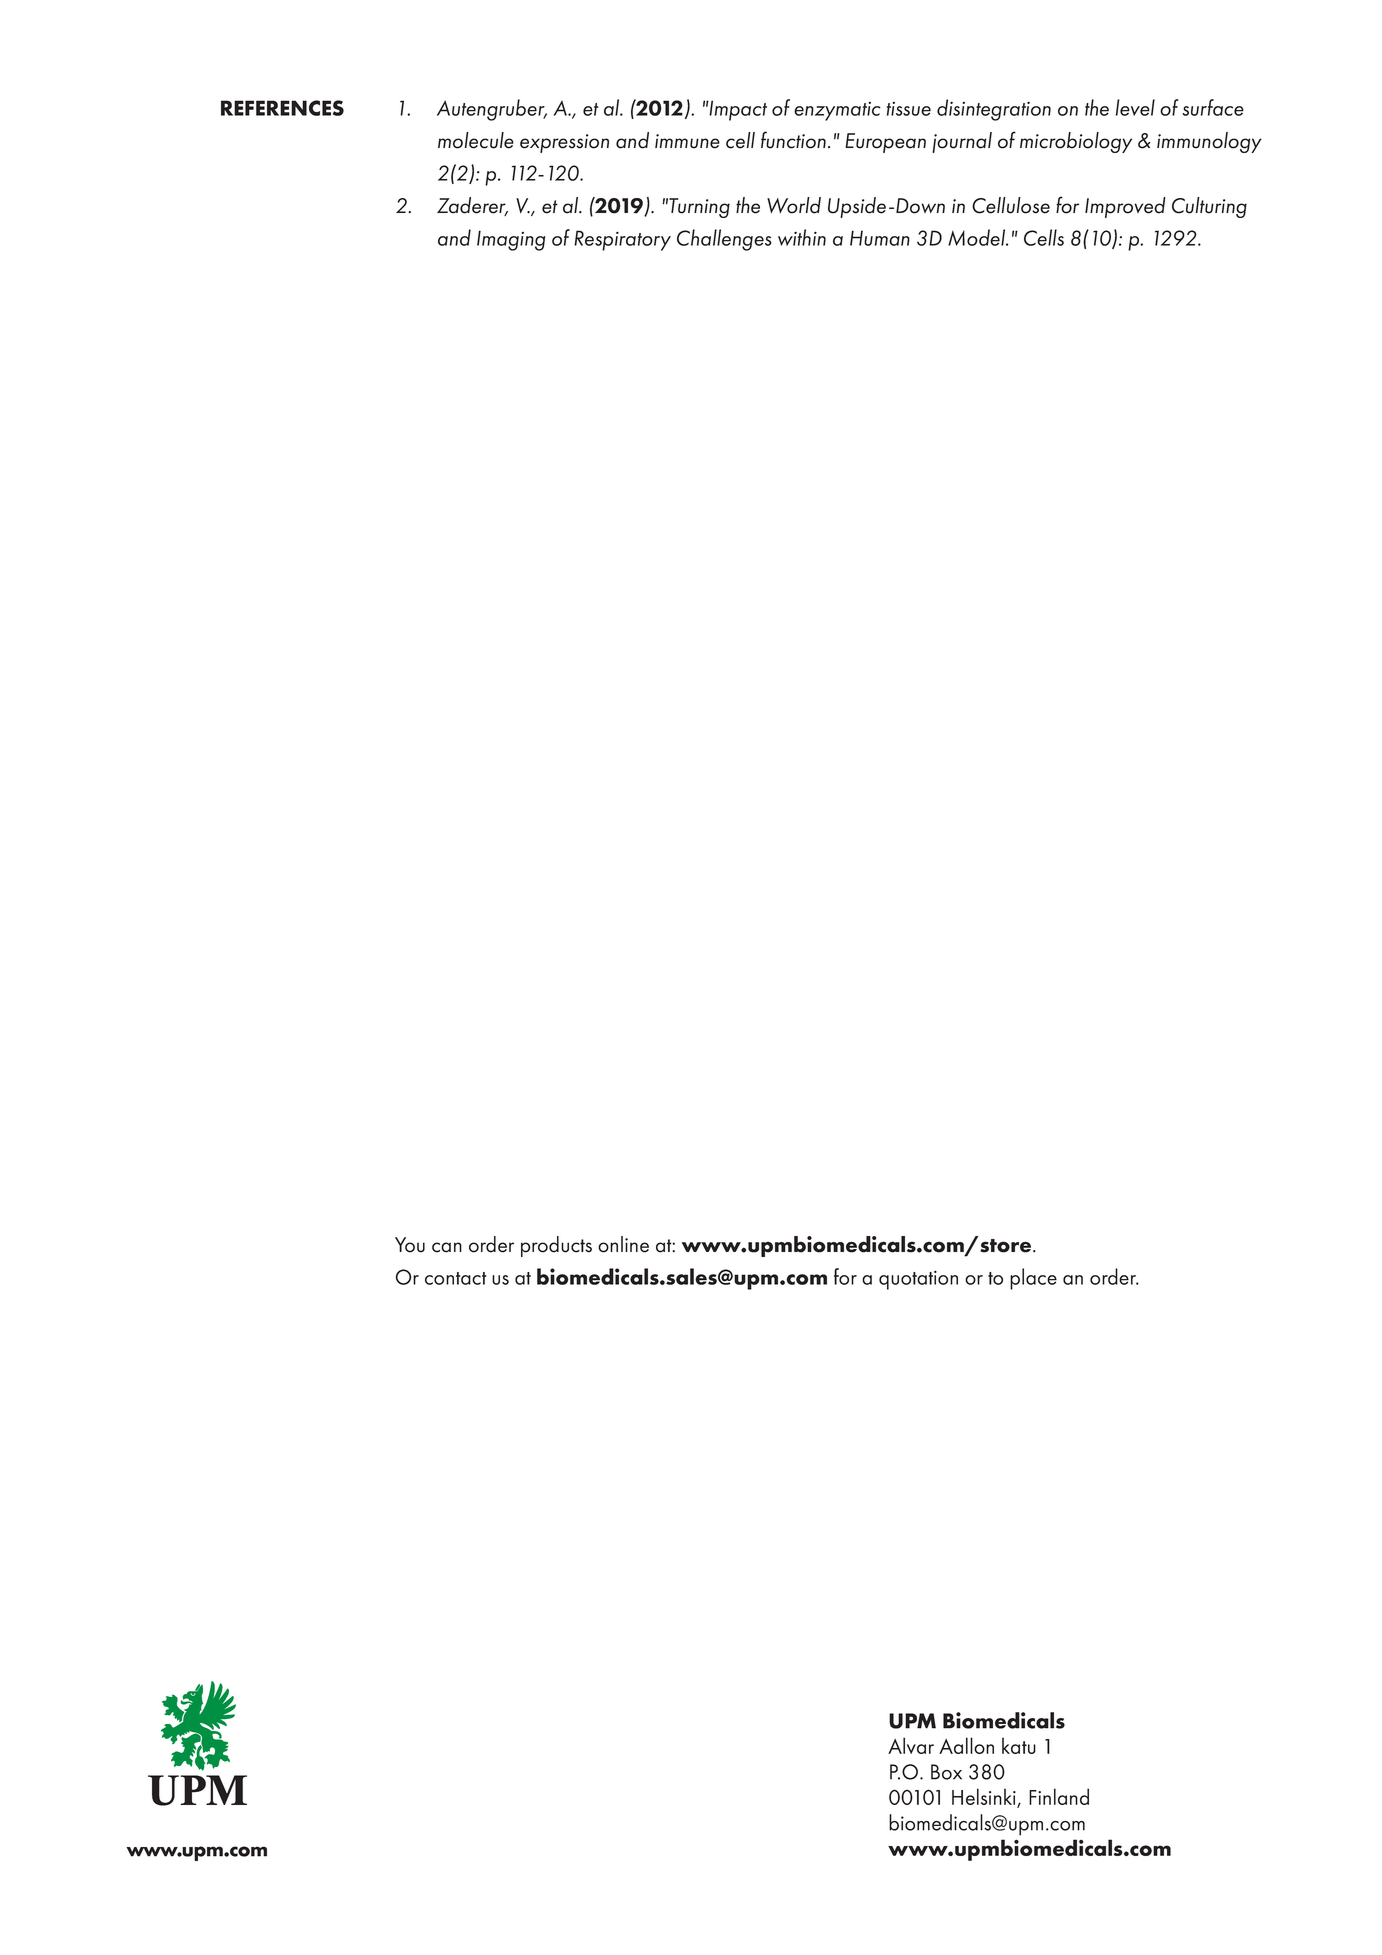 The height and width of the image is (1955, 1382). I want to click on molecule, so click(476, 140).
